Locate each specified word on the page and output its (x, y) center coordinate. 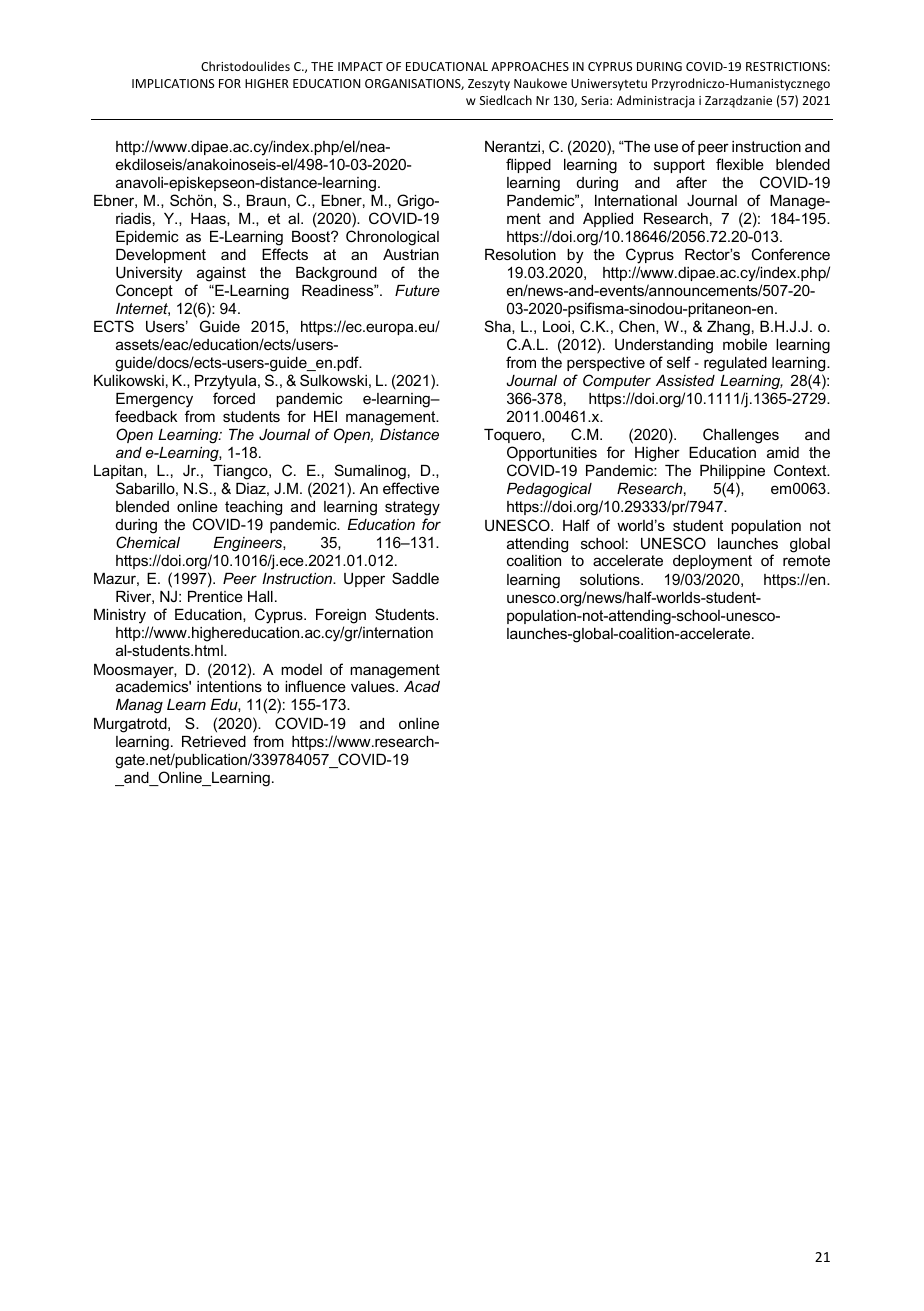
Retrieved (214, 741)
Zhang (728, 328)
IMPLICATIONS (173, 83)
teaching (253, 508)
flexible (740, 164)
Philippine (732, 472)
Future (417, 290)
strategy (412, 508)
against (221, 274)
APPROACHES (530, 66)
